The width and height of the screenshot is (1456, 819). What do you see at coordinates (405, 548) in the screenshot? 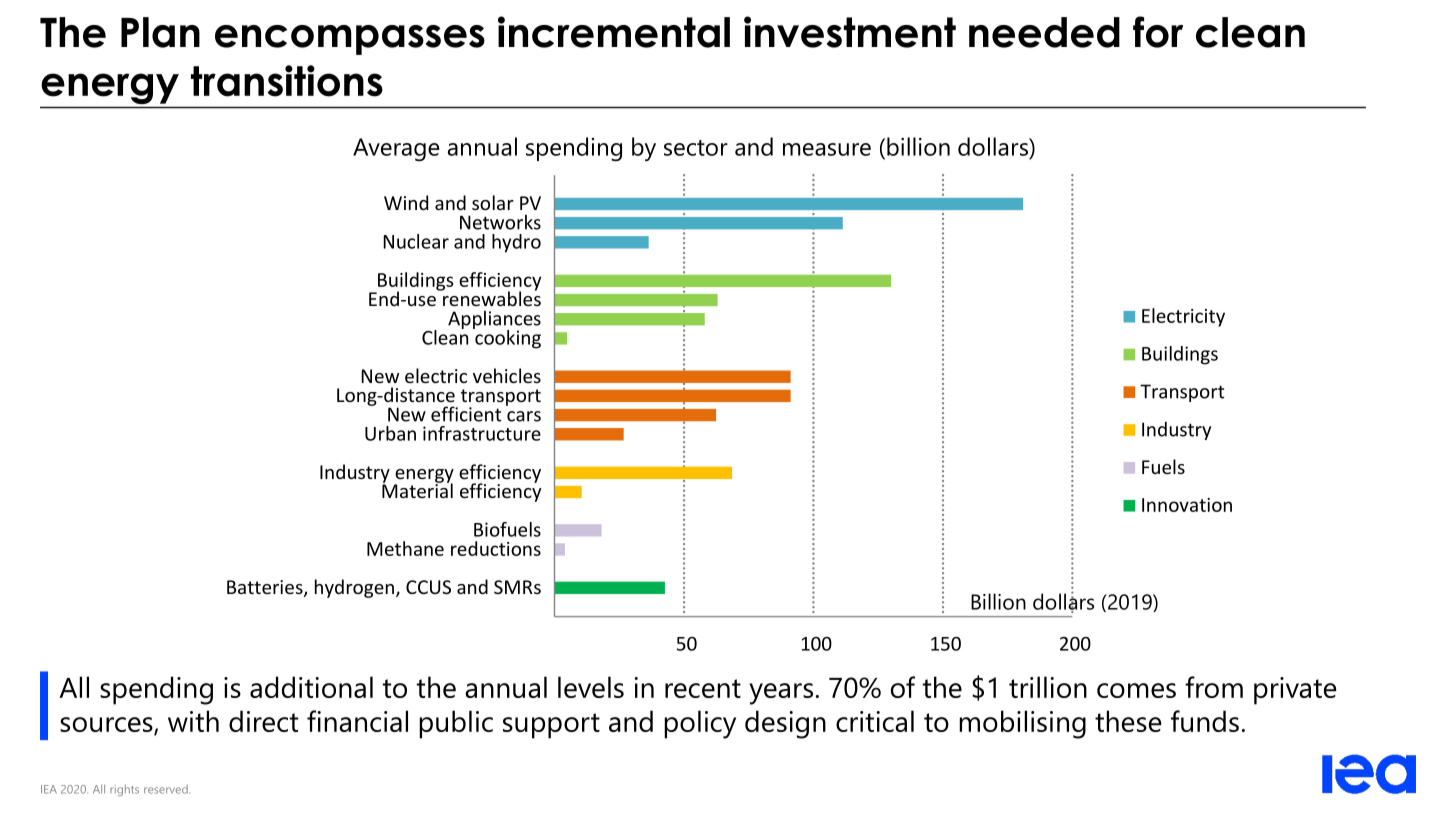
I see `Methane` at bounding box center [405, 548].
